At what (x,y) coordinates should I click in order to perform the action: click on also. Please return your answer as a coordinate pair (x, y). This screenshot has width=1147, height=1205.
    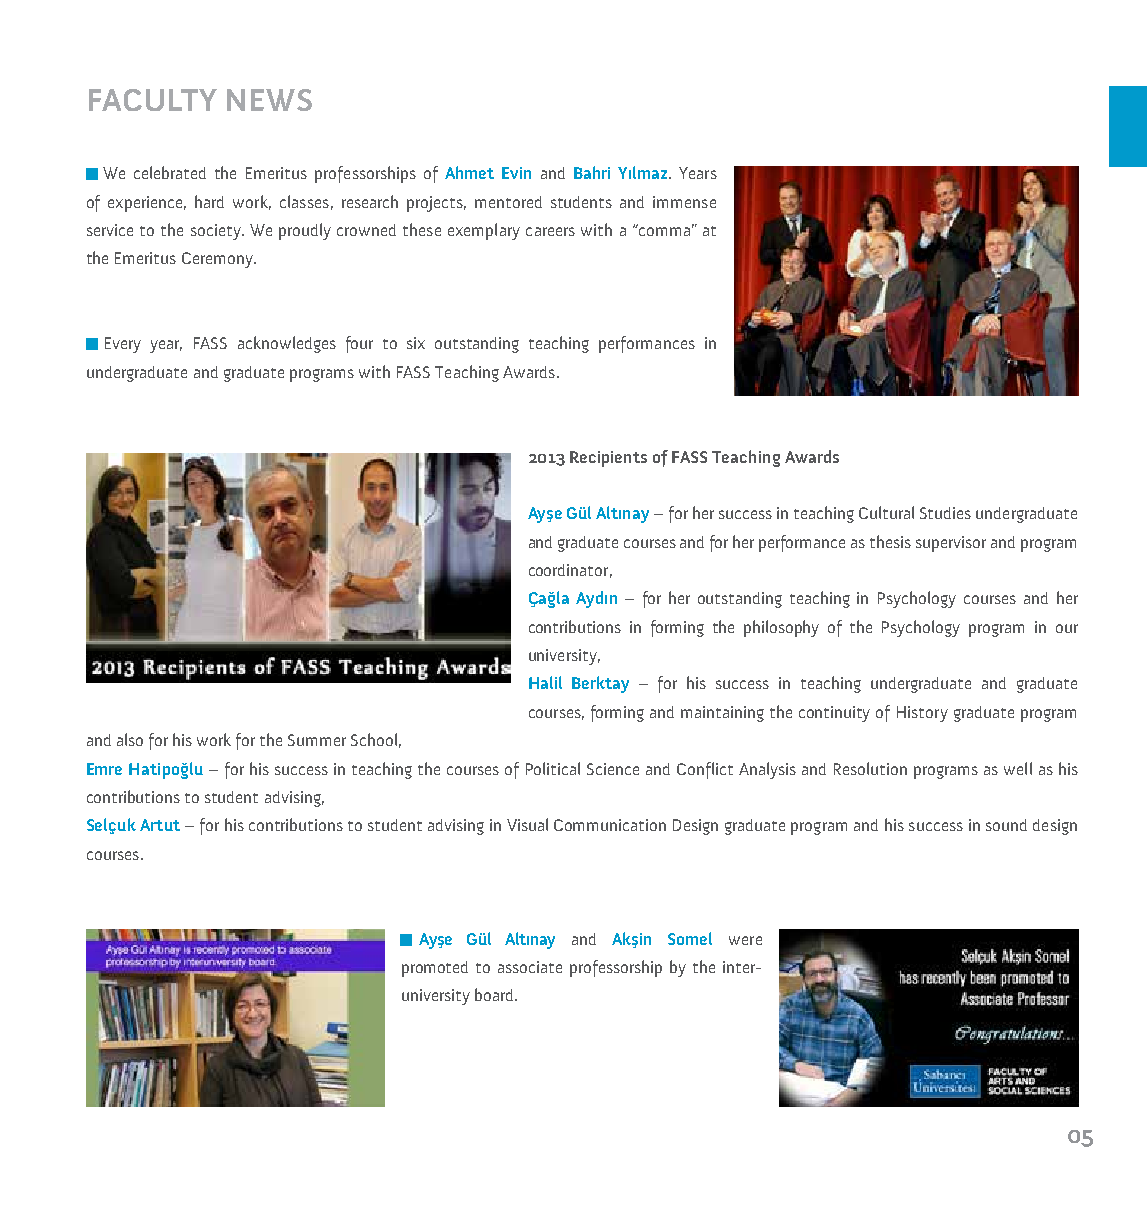
    Looking at the image, I should click on (130, 739).
